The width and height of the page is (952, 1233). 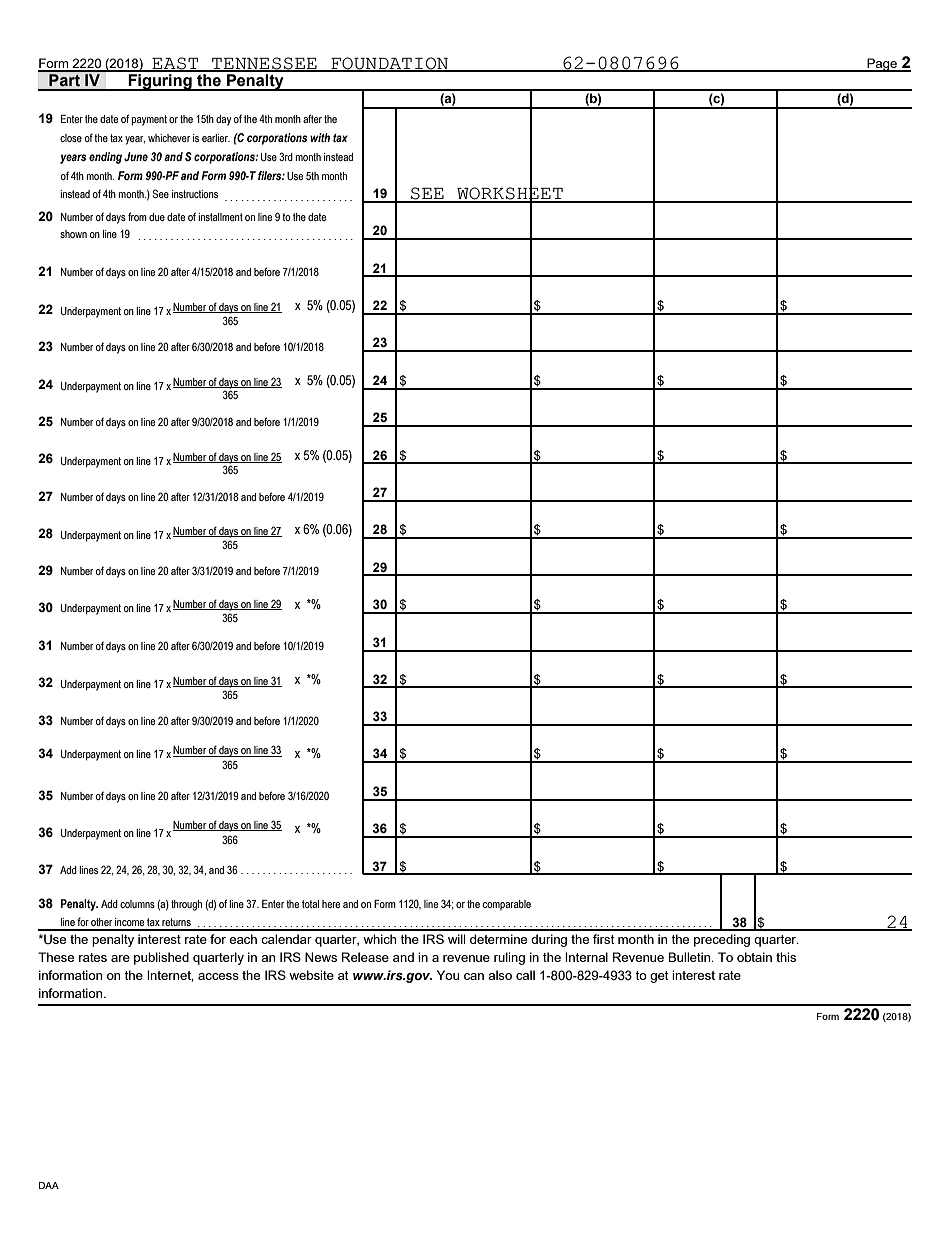 I want to click on EAST, so click(x=175, y=64).
